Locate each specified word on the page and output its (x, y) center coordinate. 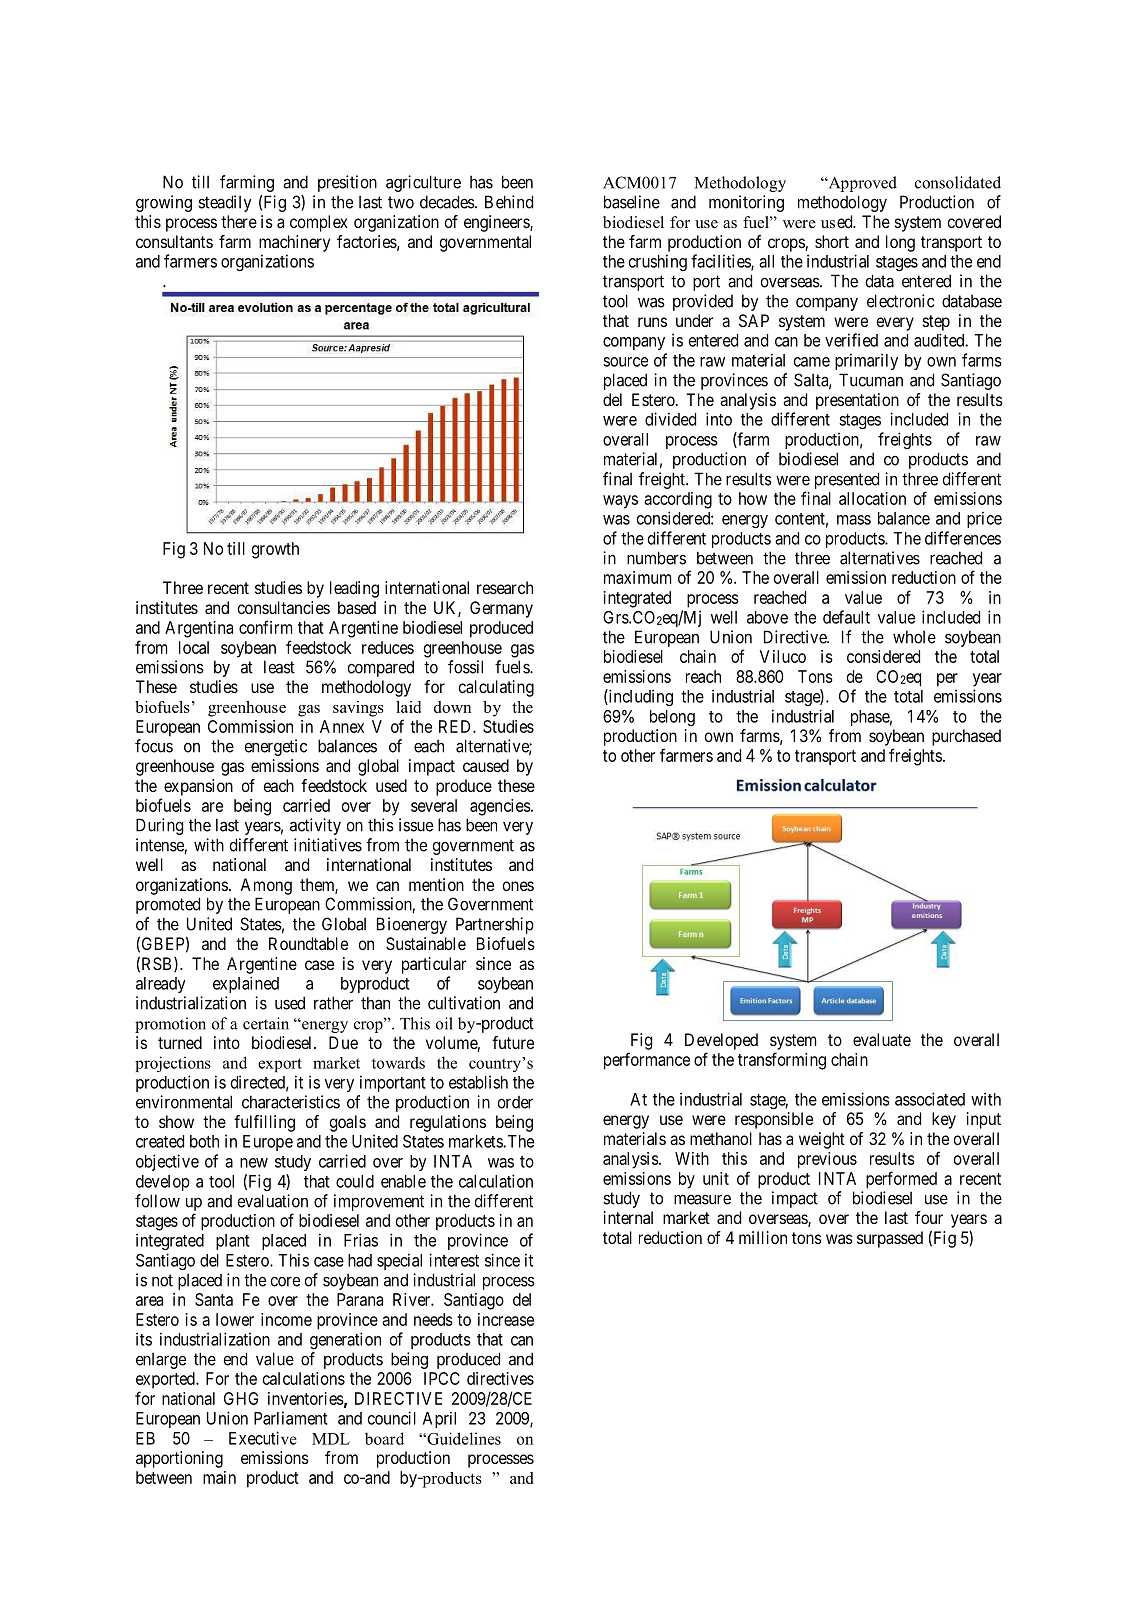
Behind (509, 202)
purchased (966, 737)
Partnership (495, 925)
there (239, 221)
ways (620, 502)
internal (628, 1217)
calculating (496, 688)
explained (246, 984)
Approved (861, 184)
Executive (263, 1438)
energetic (276, 747)
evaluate (882, 1039)
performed (901, 1180)
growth (275, 550)
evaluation (273, 1201)
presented (847, 480)
